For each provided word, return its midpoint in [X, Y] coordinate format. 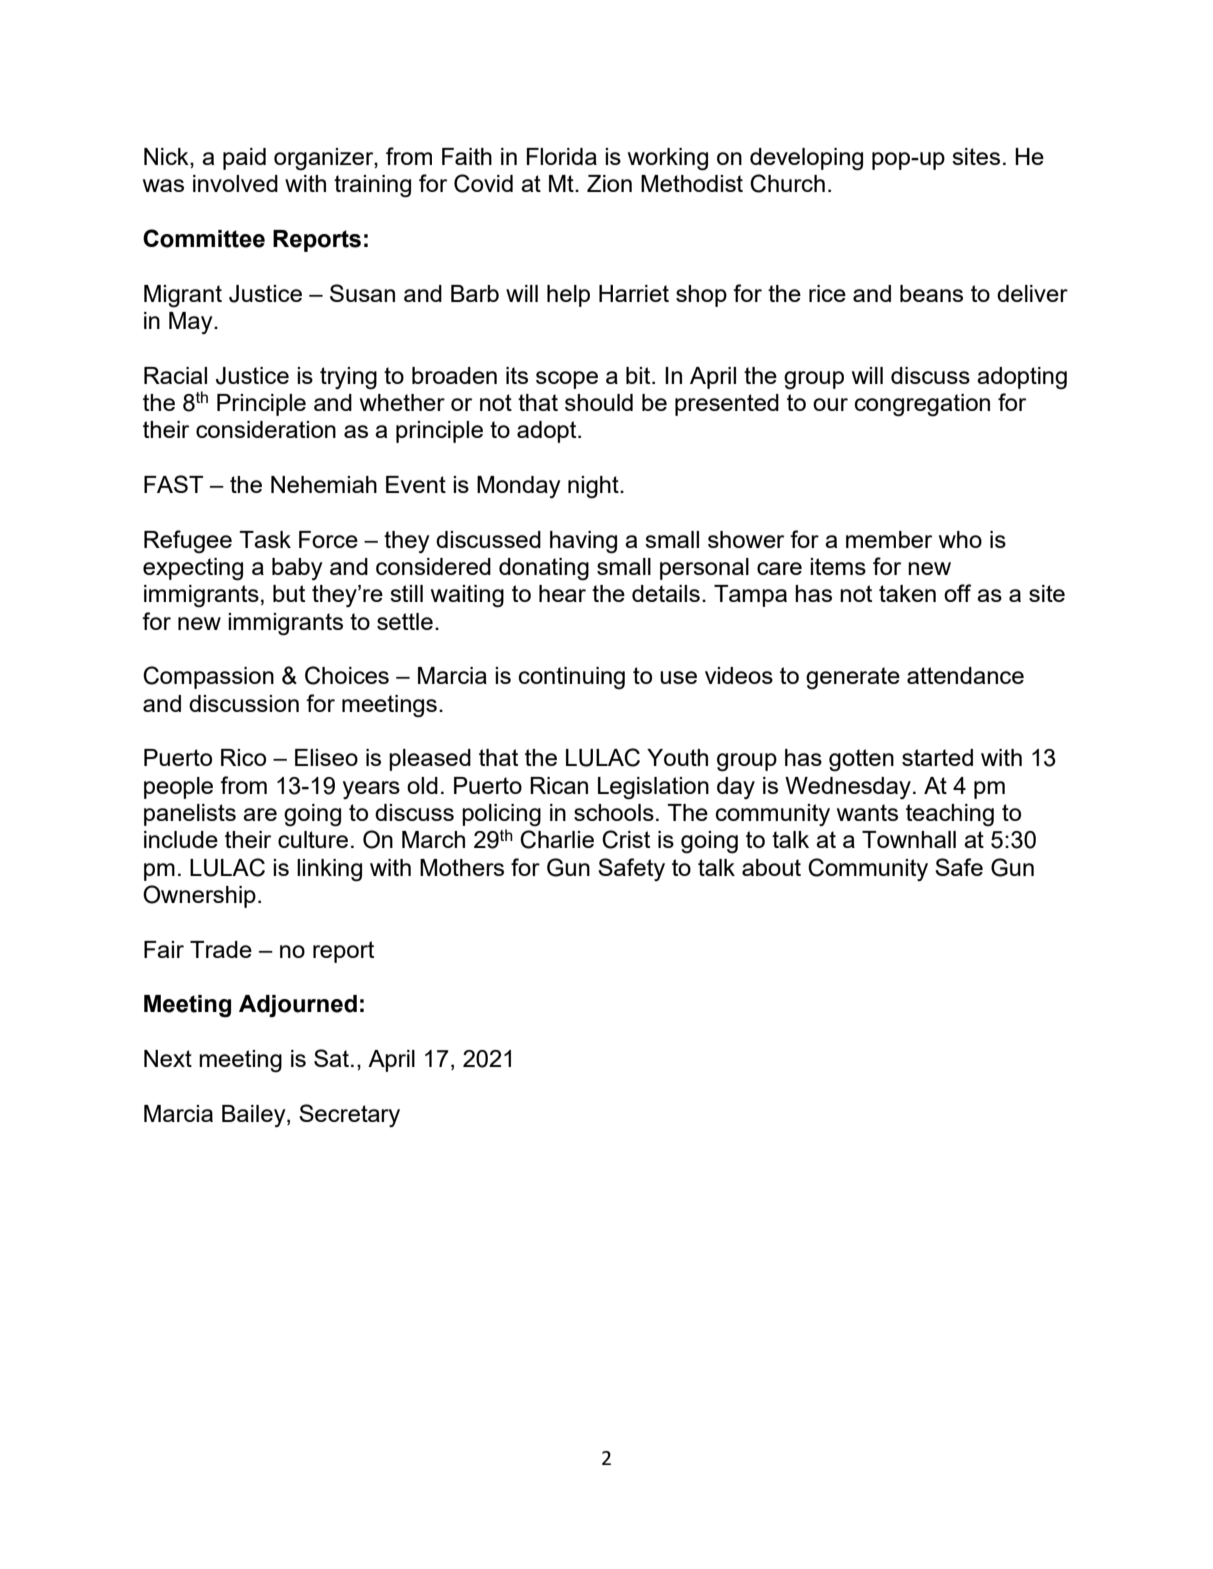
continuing [572, 678]
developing [806, 159]
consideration [266, 429]
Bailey [255, 1116]
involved [235, 183]
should [599, 402]
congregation [922, 405]
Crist [626, 839]
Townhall [909, 839]
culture [313, 839]
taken [907, 593]
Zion [609, 183]
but [289, 593]
